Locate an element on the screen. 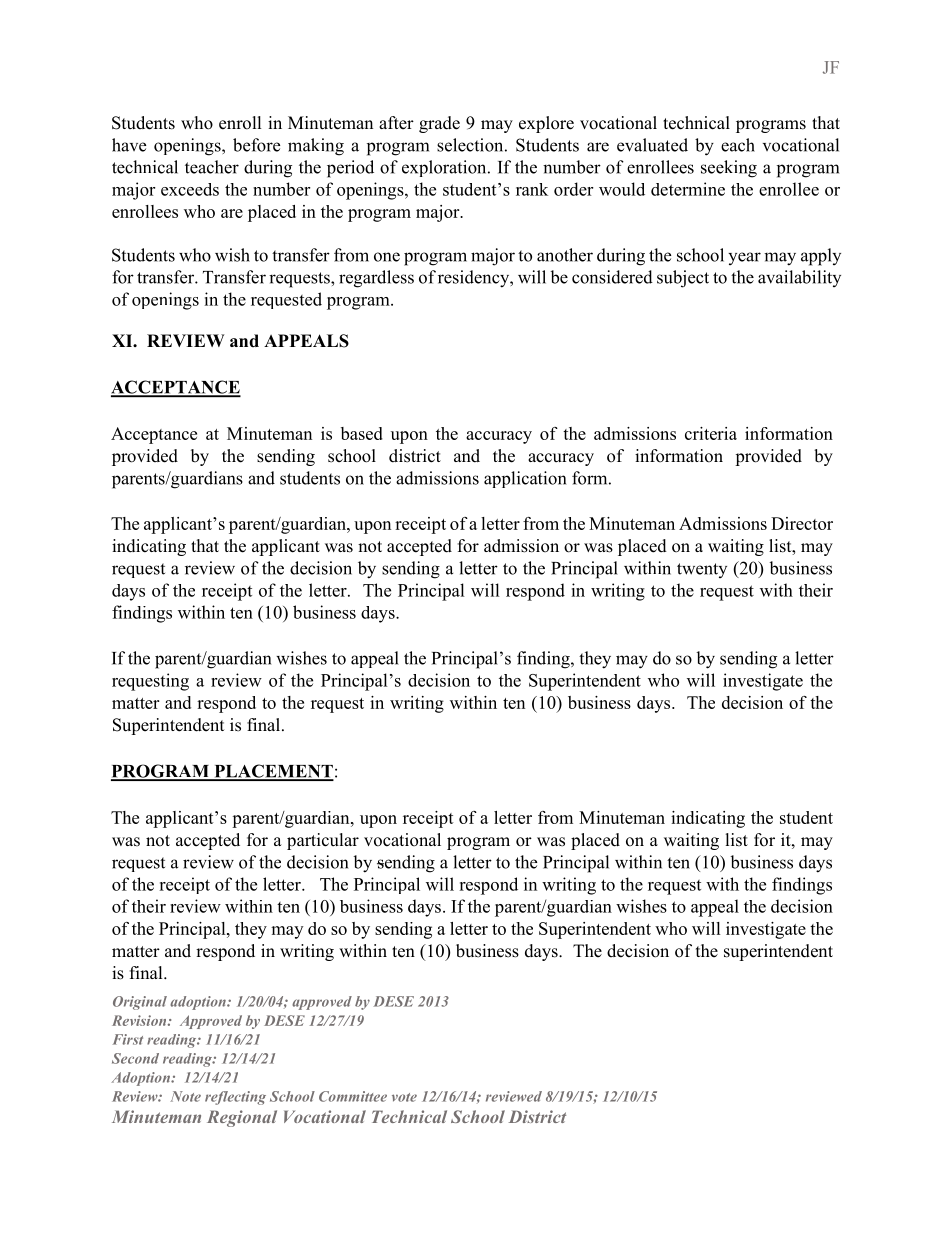 This screenshot has height=1233, width=952. Committee is located at coordinates (353, 1096).
